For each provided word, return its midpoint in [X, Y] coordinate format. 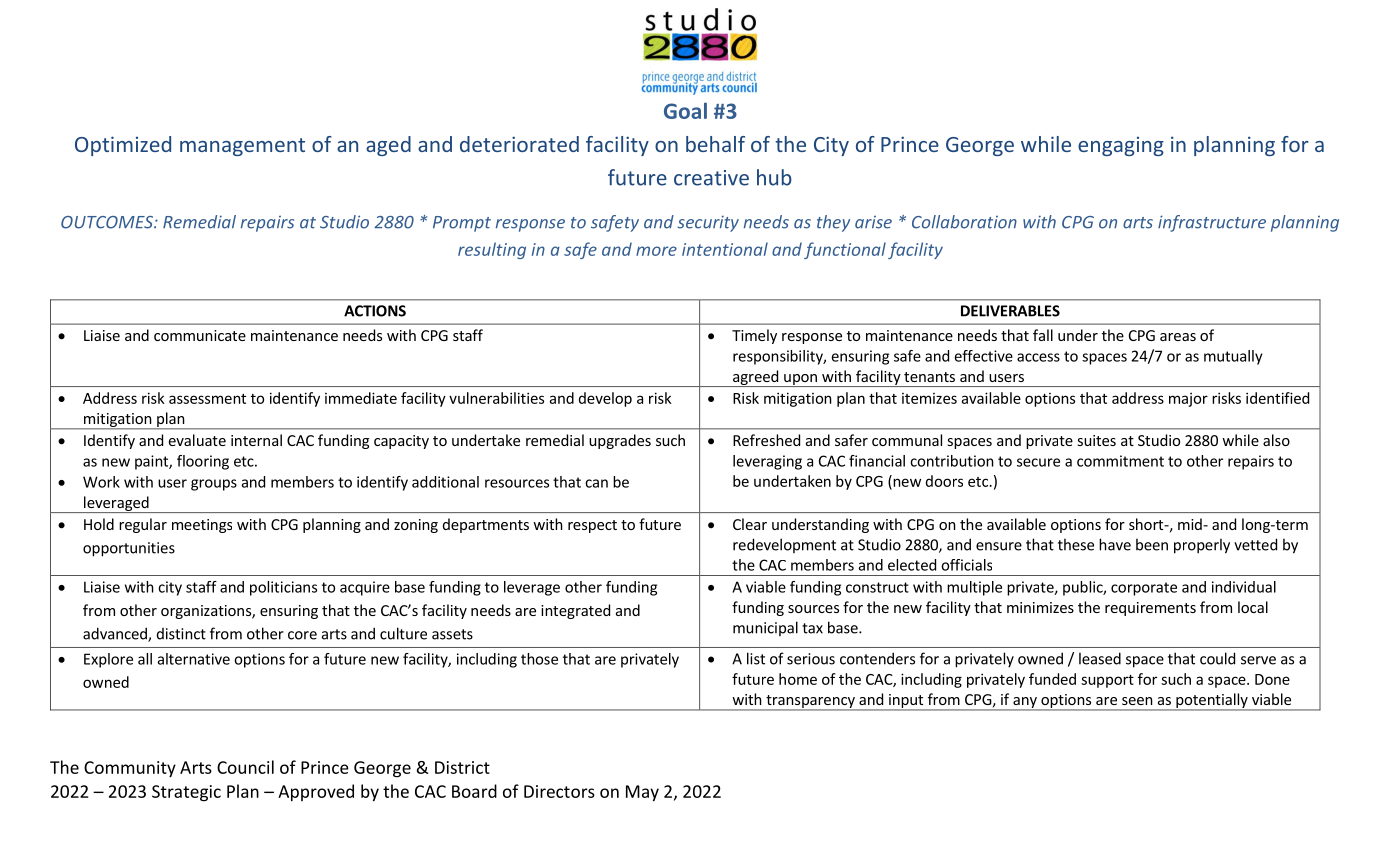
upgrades [620, 441]
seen [1137, 701]
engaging [1121, 146]
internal [256, 440]
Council [245, 767]
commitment [1120, 461]
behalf [715, 144]
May [642, 793]
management [242, 147]
